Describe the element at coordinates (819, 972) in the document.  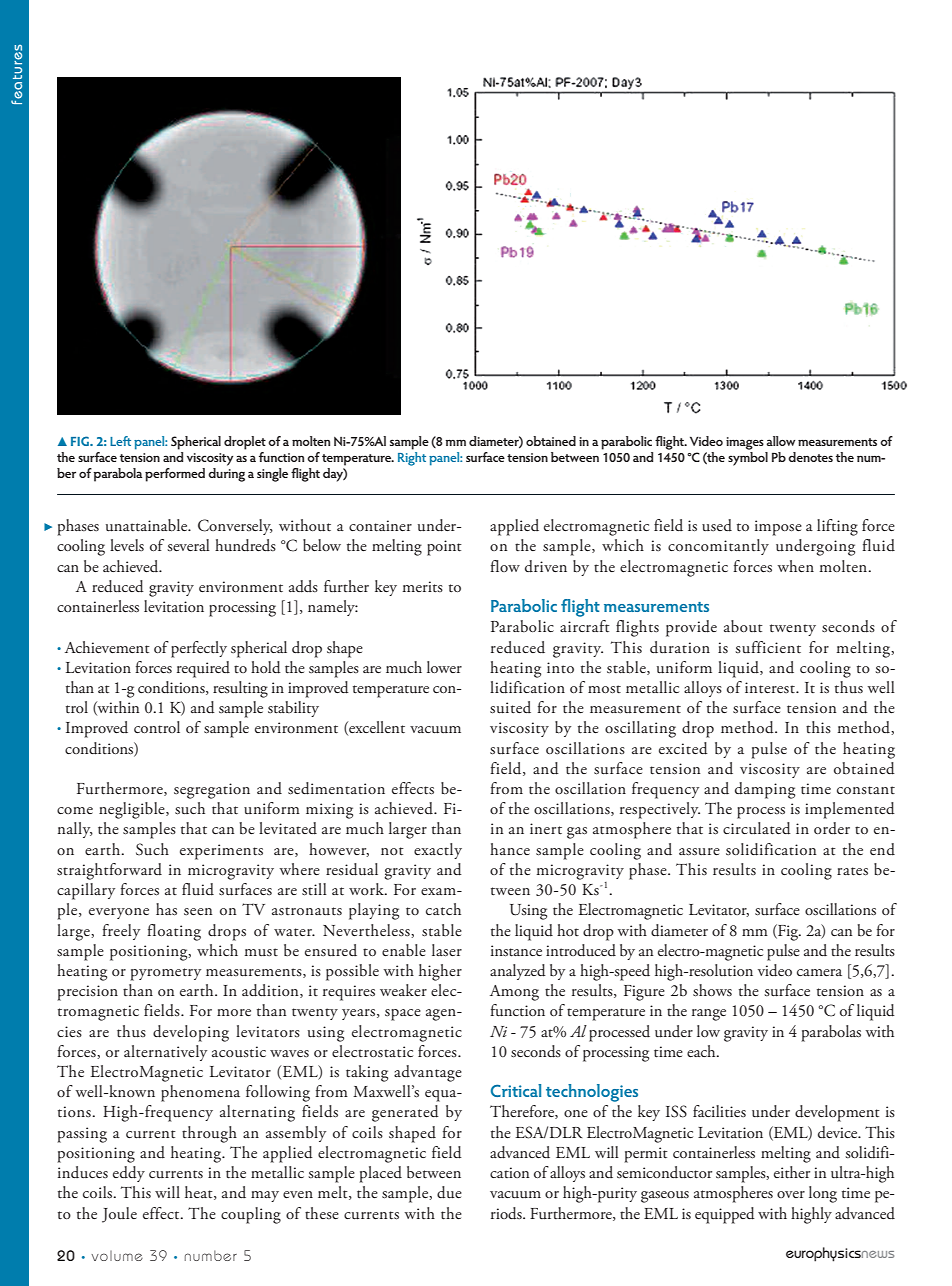
I see `camera` at that location.
